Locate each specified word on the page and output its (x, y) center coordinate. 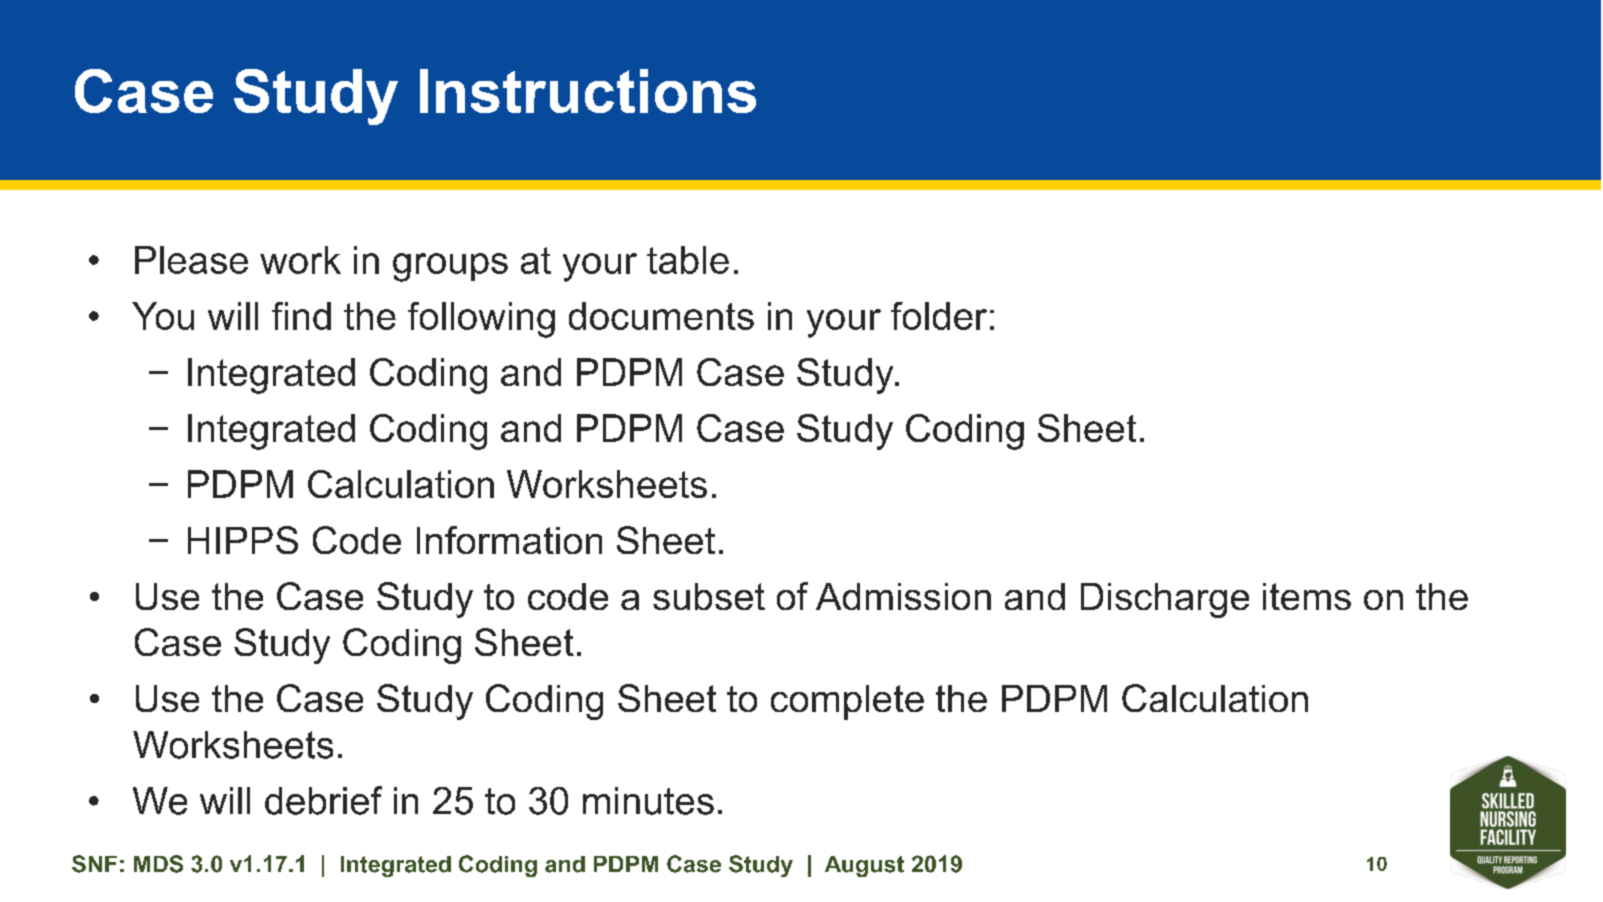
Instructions (588, 91)
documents (661, 316)
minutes (648, 801)
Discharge (1165, 600)
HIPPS (243, 540)
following (481, 320)
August (864, 866)
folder (939, 316)
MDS (158, 864)
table (688, 260)
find (301, 316)
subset (709, 596)
